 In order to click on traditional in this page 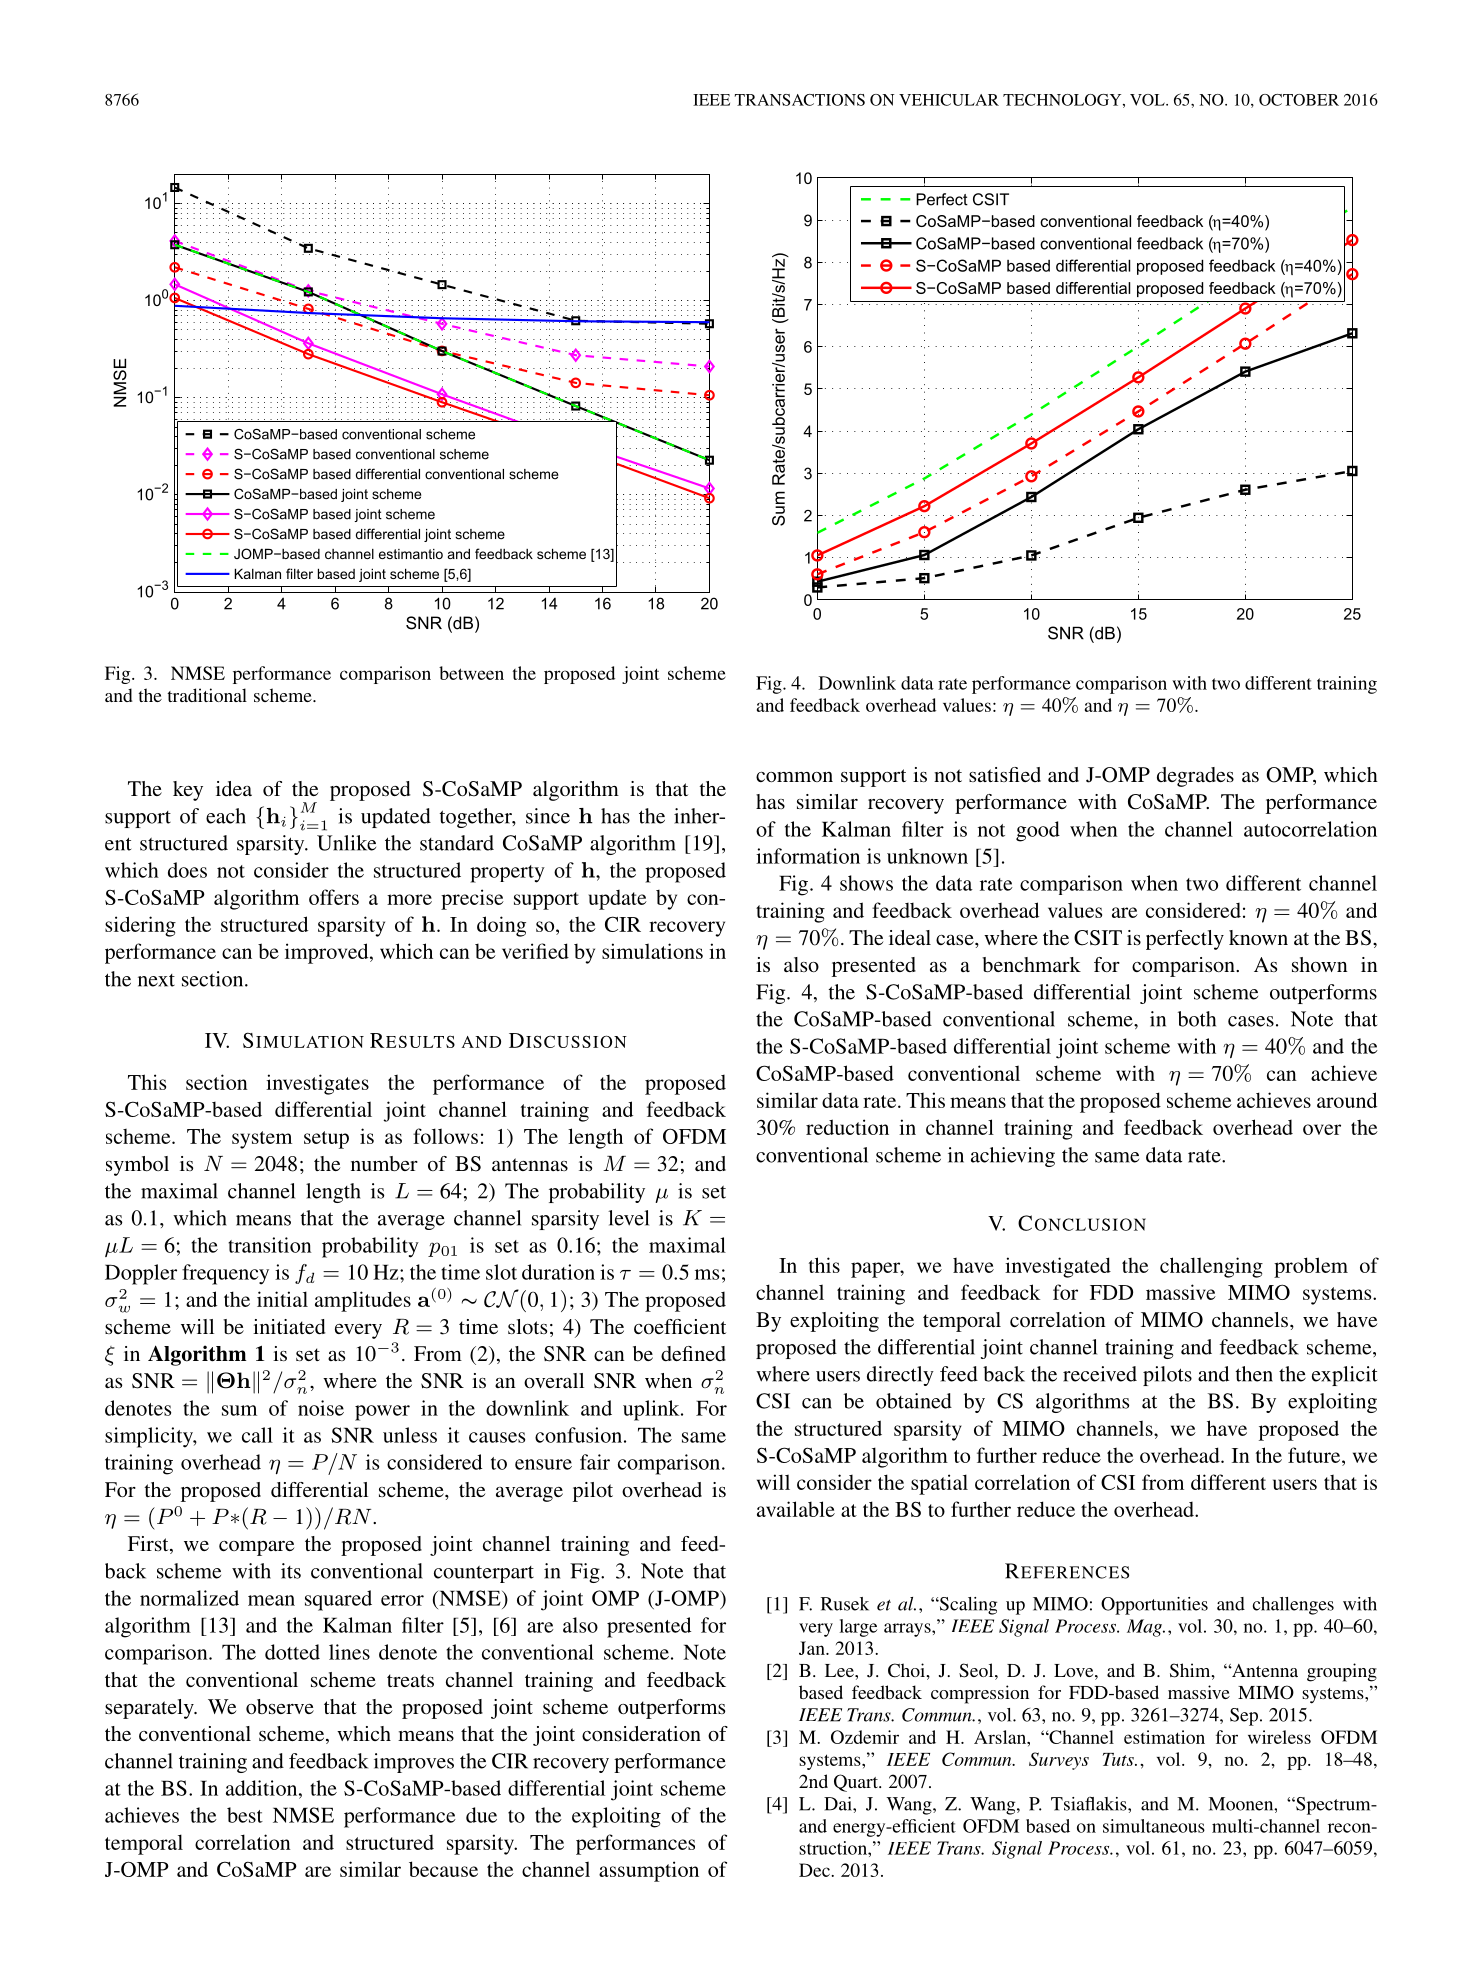, I will do `click(207, 695)`.
